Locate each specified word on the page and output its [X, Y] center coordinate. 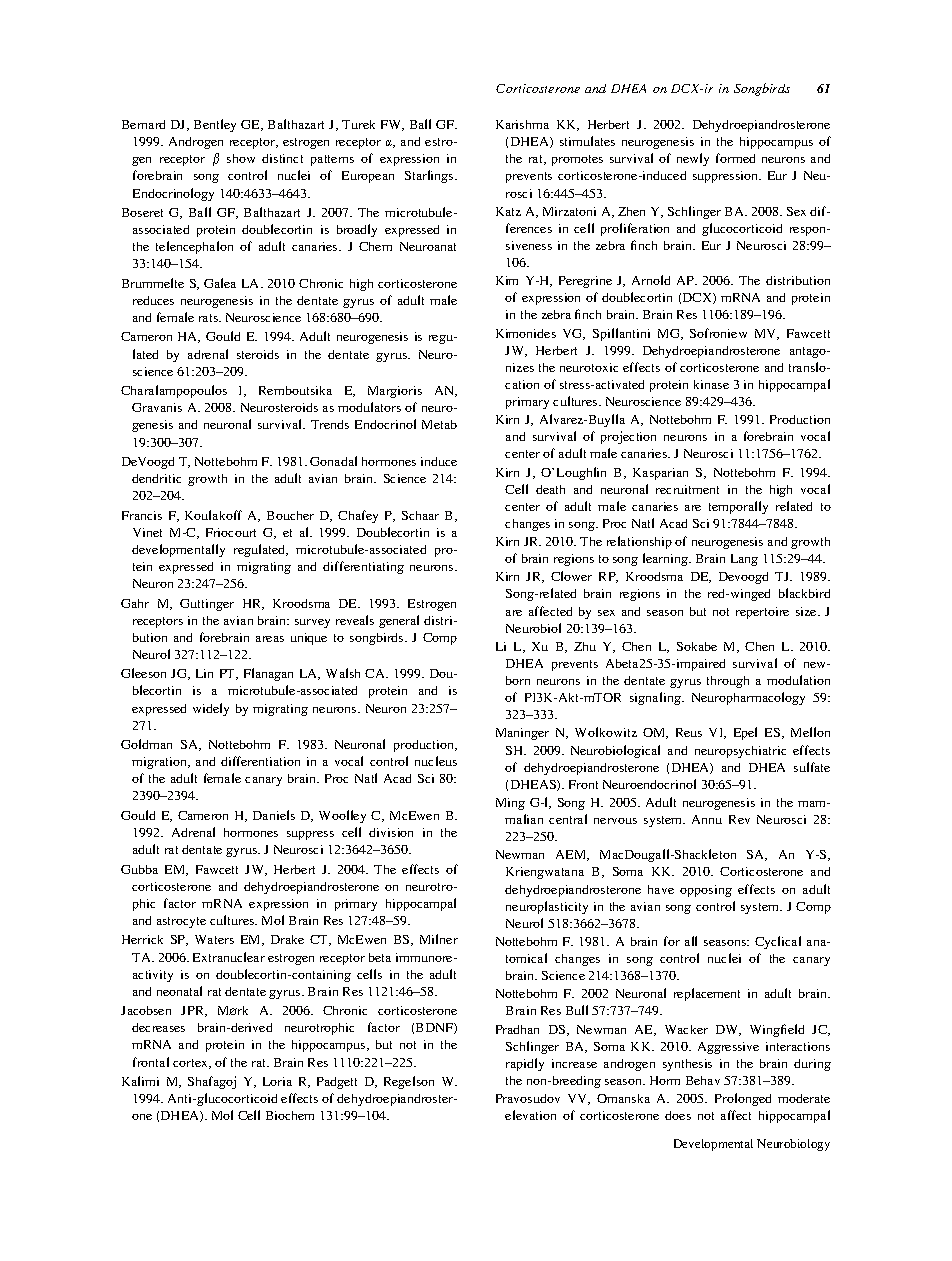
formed [735, 158]
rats [209, 318]
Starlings [430, 176]
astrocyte [181, 922]
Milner [439, 939]
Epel [745, 733]
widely [211, 709]
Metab [439, 424]
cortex [192, 1064]
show [241, 158]
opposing [706, 891]
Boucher [290, 515]
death [550, 489]
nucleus [436, 761]
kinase [711, 384]
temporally [738, 507]
